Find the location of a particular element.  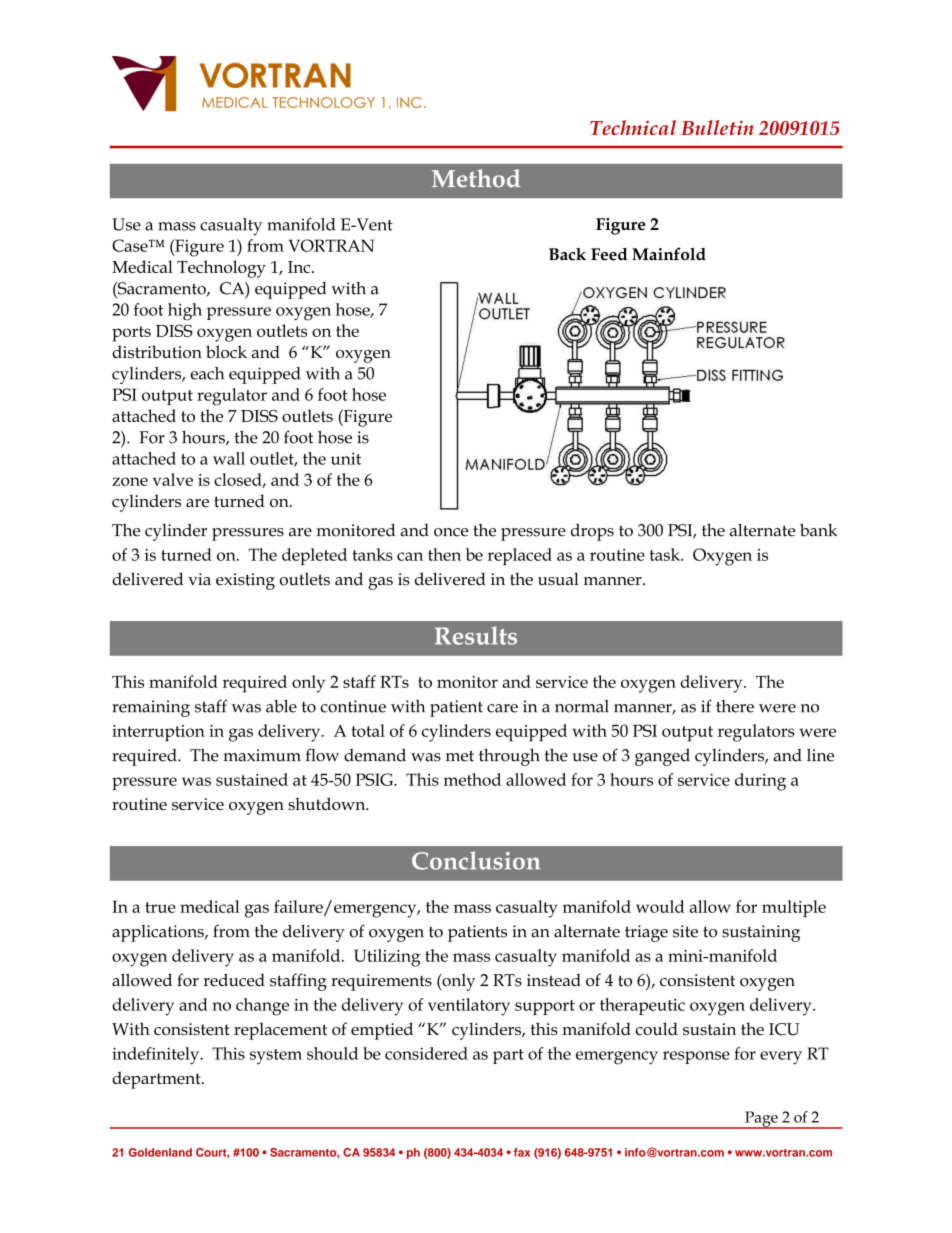

there is located at coordinates (735, 706).
